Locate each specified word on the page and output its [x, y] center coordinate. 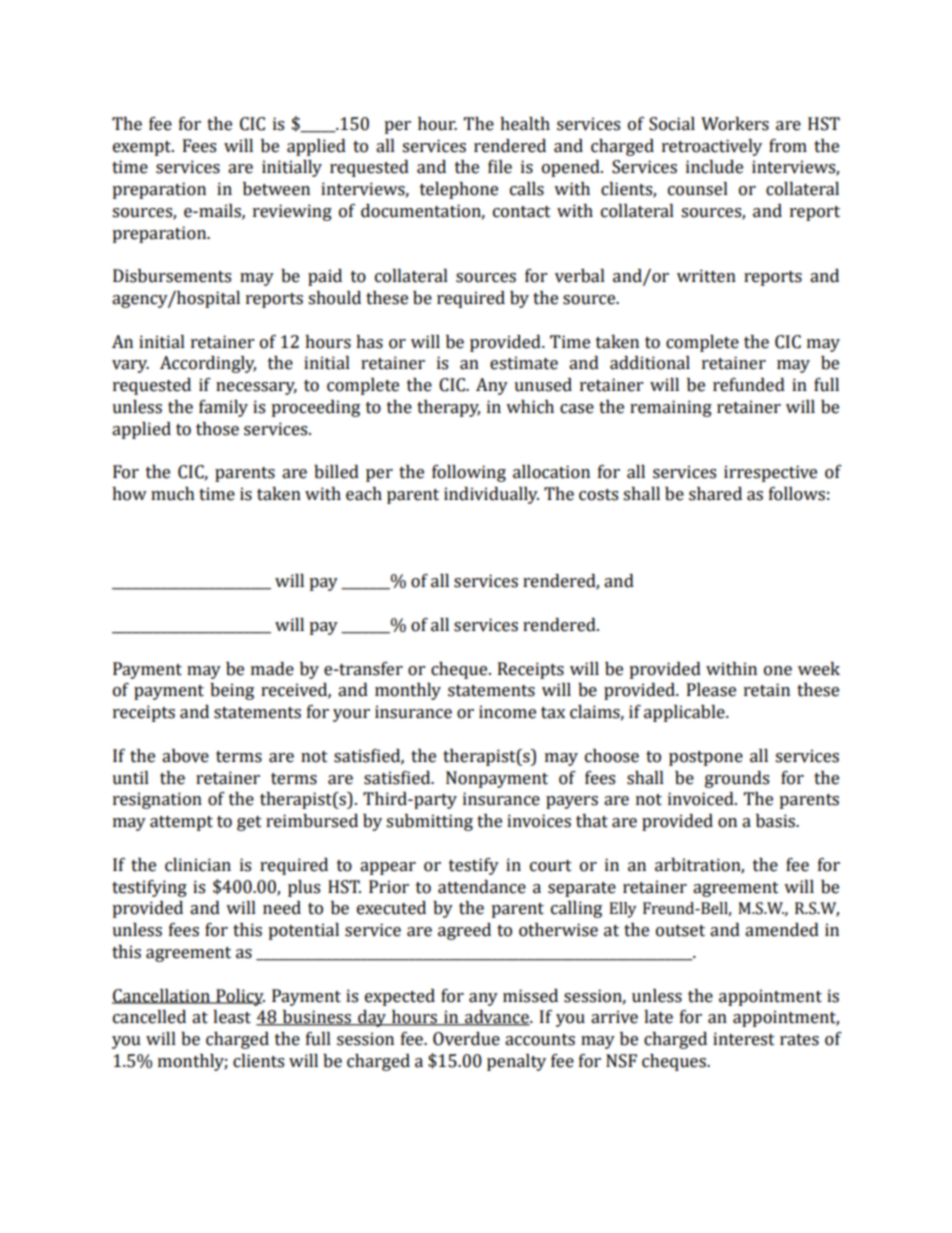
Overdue [466, 1039]
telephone [459, 190]
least [232, 1017]
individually [491, 495]
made [272, 669]
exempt [143, 148]
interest [744, 1039]
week [819, 669]
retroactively [712, 147]
